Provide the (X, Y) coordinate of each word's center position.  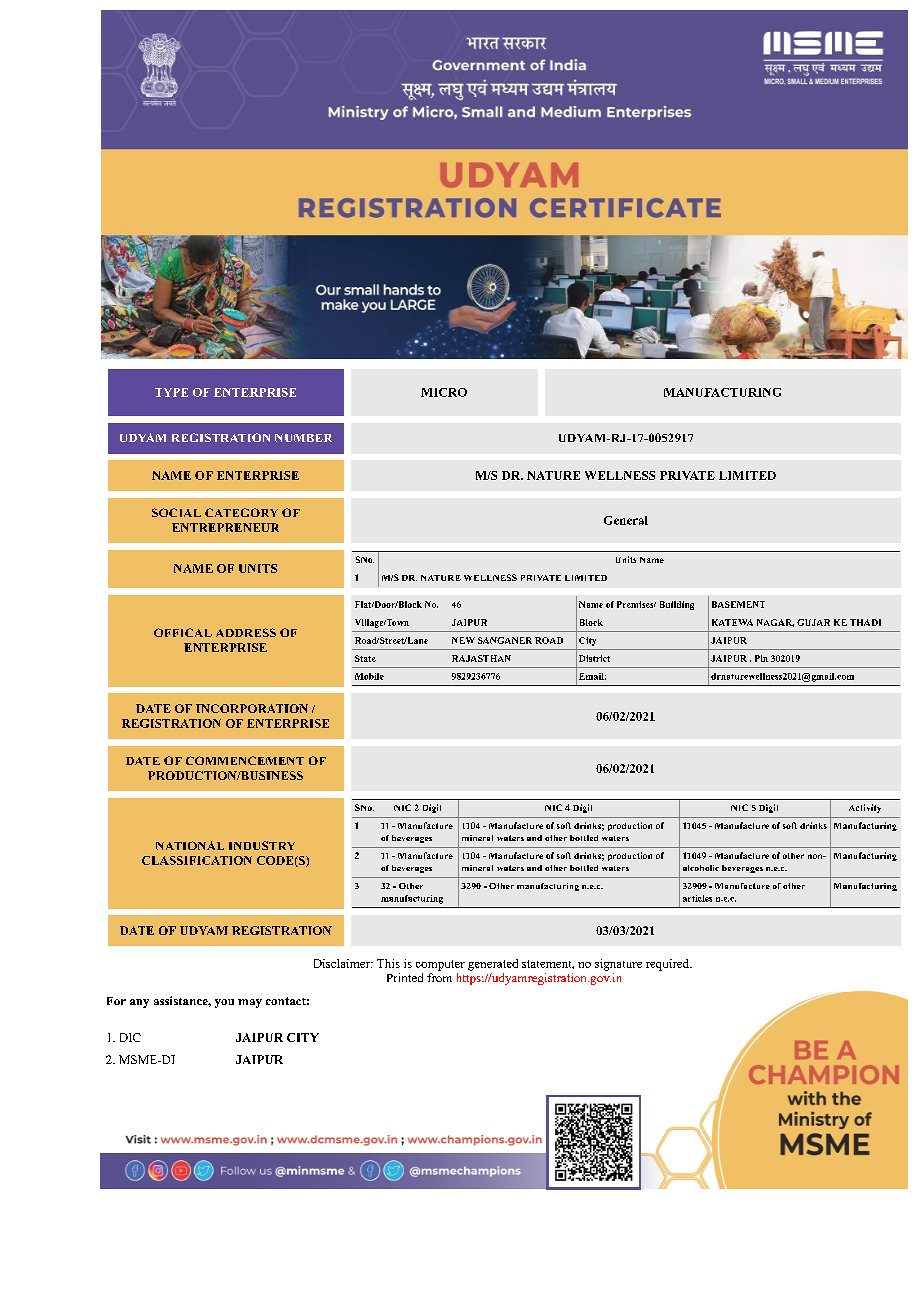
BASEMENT (738, 604)
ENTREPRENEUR (225, 527)
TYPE (171, 392)
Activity (865, 808)
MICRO (444, 392)
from (439, 977)
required (668, 965)
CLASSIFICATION (197, 860)
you (224, 1003)
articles (697, 898)
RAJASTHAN (481, 658)
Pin (761, 658)
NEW (463, 640)
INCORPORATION (252, 708)
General (626, 520)
